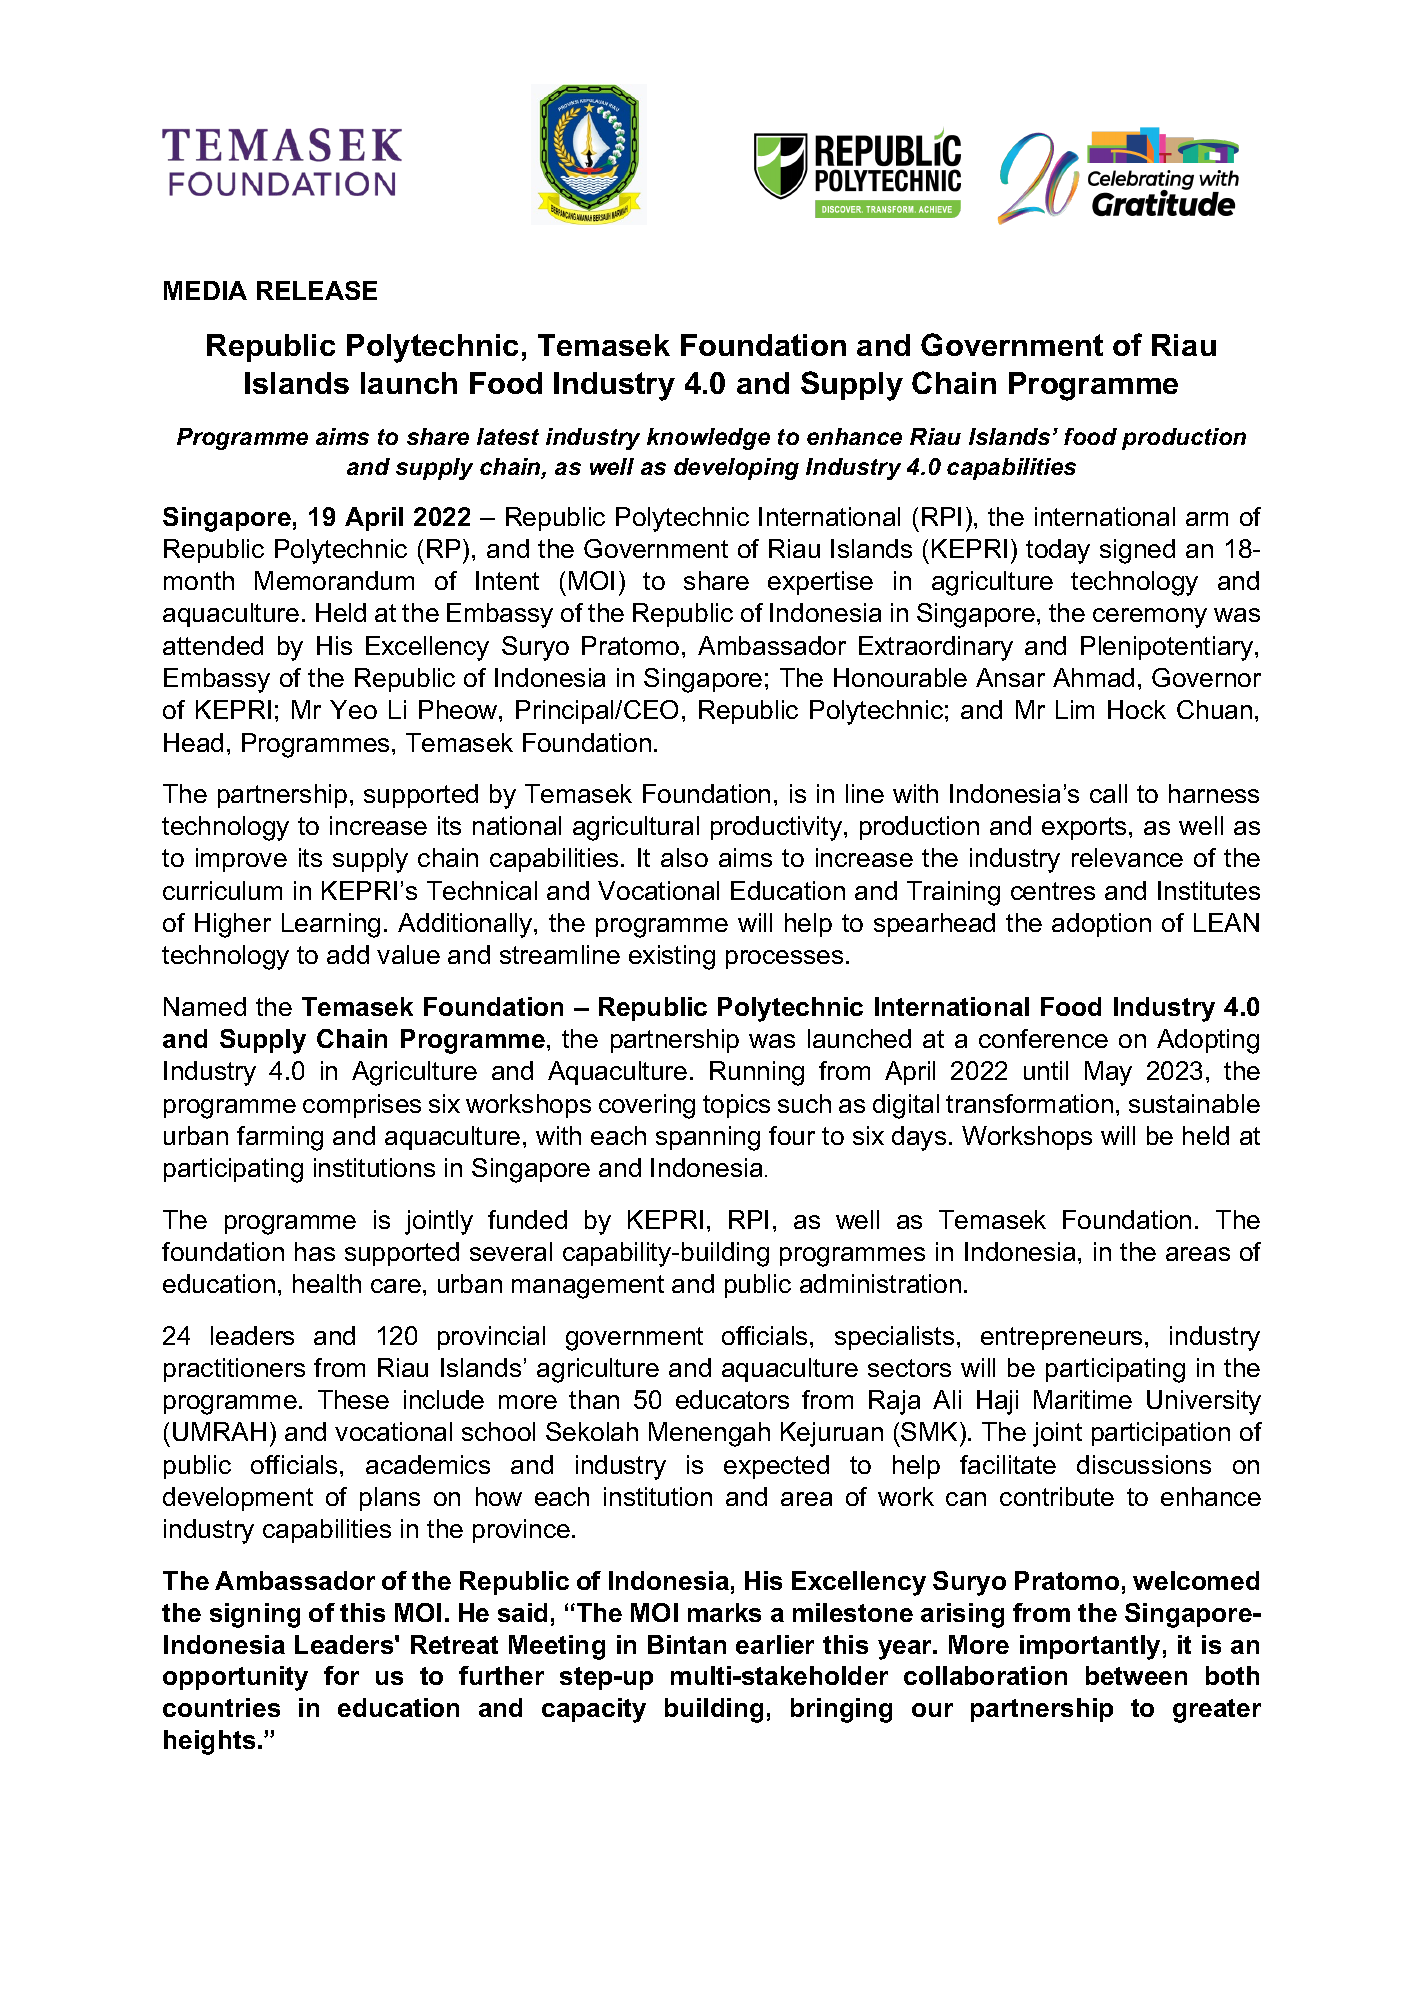 The image size is (1424, 2014). What do you see at coordinates (1136, 1675) in the screenshot?
I see `between` at bounding box center [1136, 1675].
